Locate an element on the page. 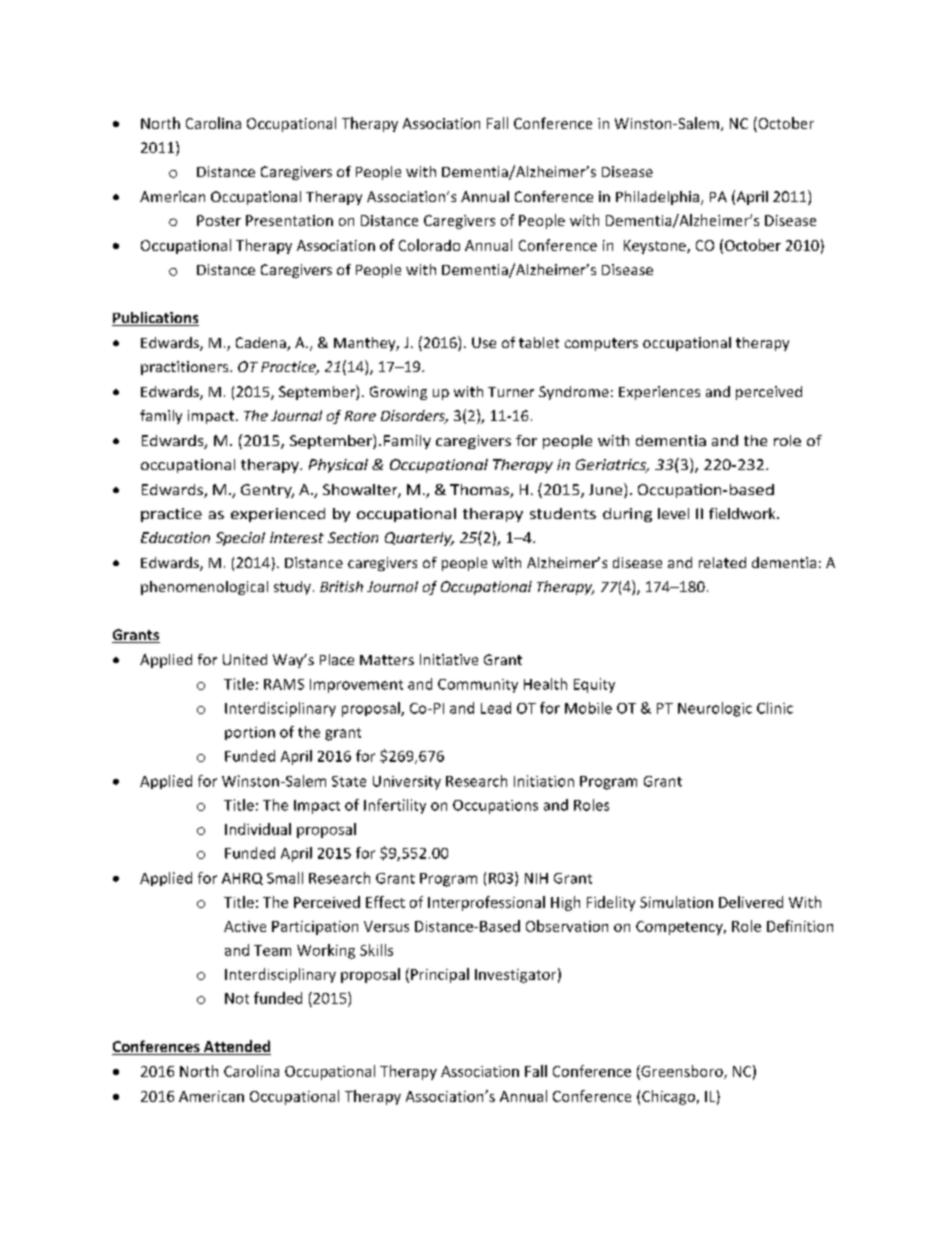 The image size is (952, 1233). Colorado is located at coordinates (429, 245).
